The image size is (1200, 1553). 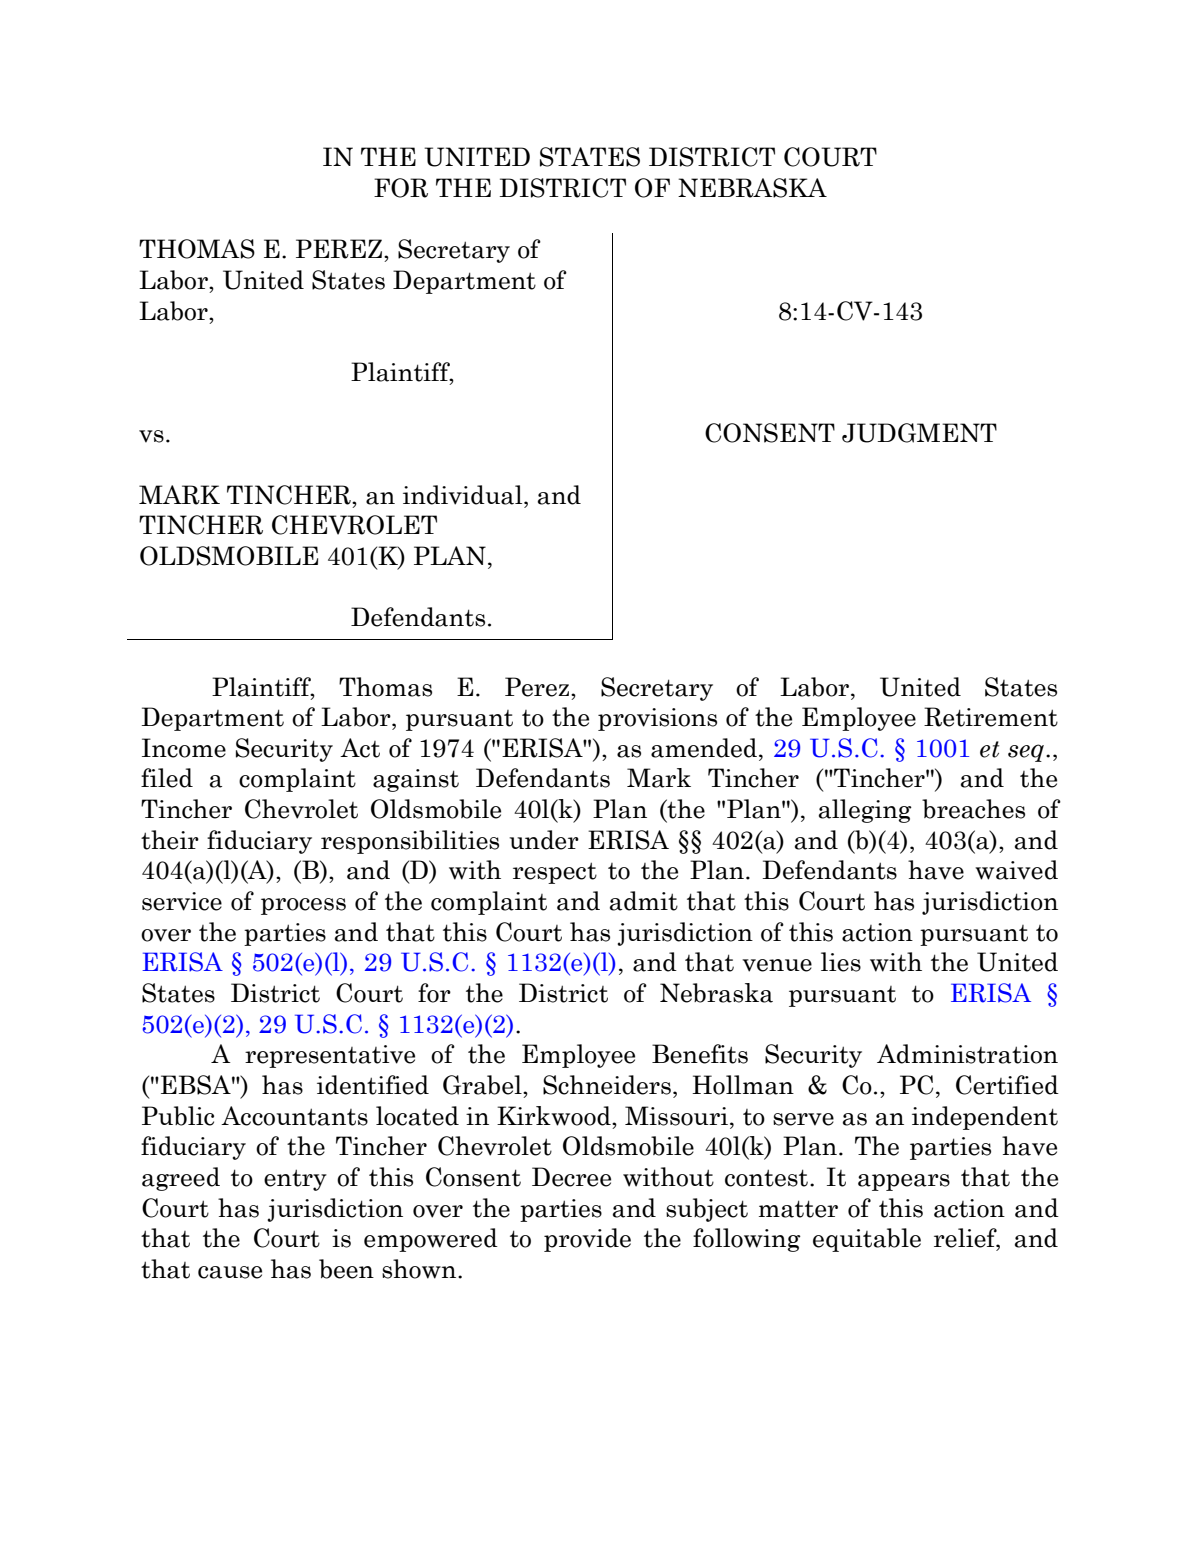 What do you see at coordinates (464, 495) in the screenshot?
I see `individual` at bounding box center [464, 495].
